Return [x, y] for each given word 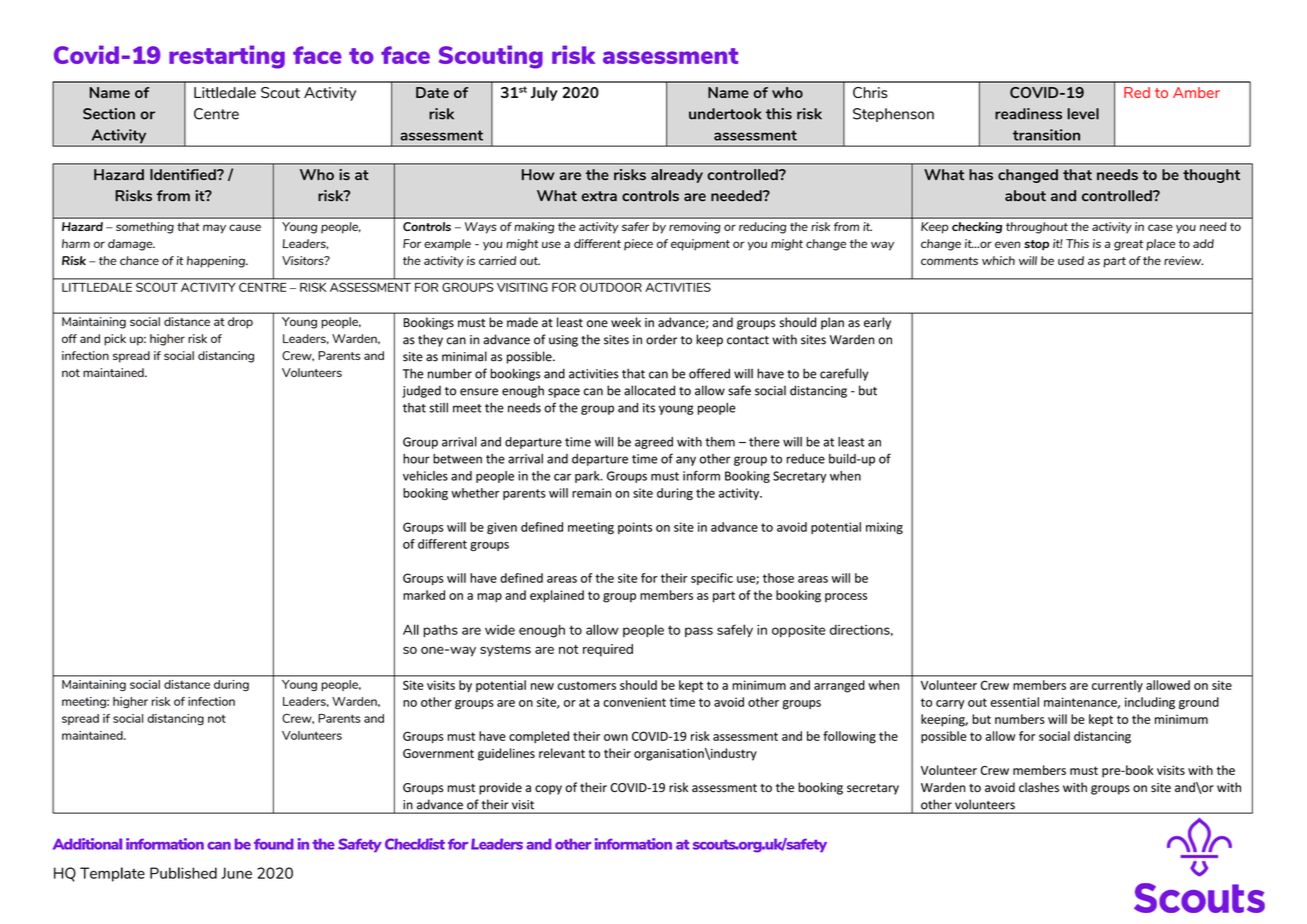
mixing [884, 528]
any [686, 461]
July [544, 94]
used [1071, 260]
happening [217, 262]
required [608, 650]
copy [548, 790]
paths [441, 631]
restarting [227, 57]
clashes [1039, 787]
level [1083, 114]
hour [416, 459]
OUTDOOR [610, 287]
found [274, 844]
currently [1117, 686]
